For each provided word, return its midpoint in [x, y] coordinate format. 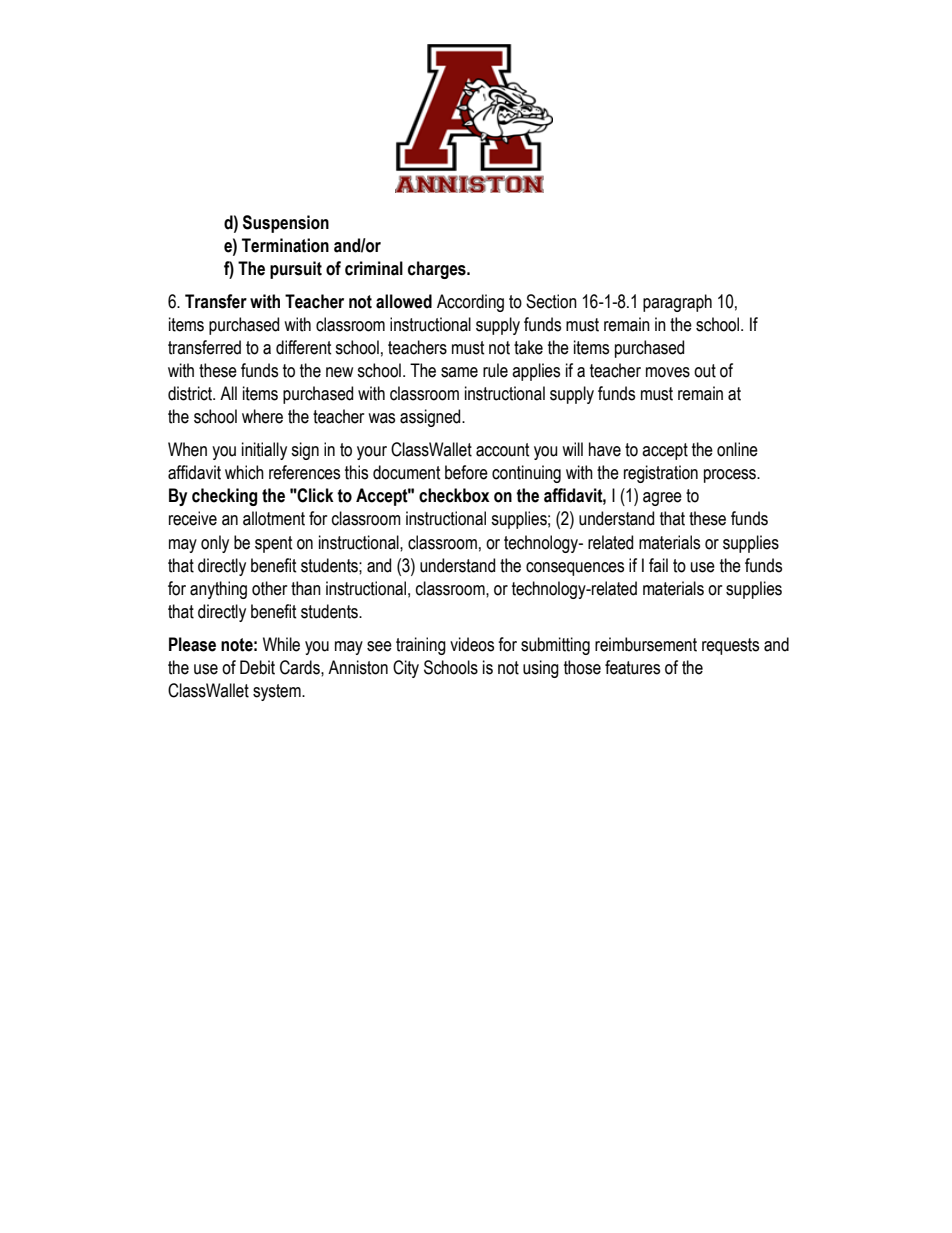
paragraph [677, 303]
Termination [285, 245]
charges [438, 270]
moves [668, 372]
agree [662, 499]
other [269, 588]
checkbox [454, 495]
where [262, 416]
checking [224, 497]
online [737, 449]
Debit [257, 667]
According [470, 303]
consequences [575, 569]
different [304, 347]
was [381, 418]
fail [658, 565]
